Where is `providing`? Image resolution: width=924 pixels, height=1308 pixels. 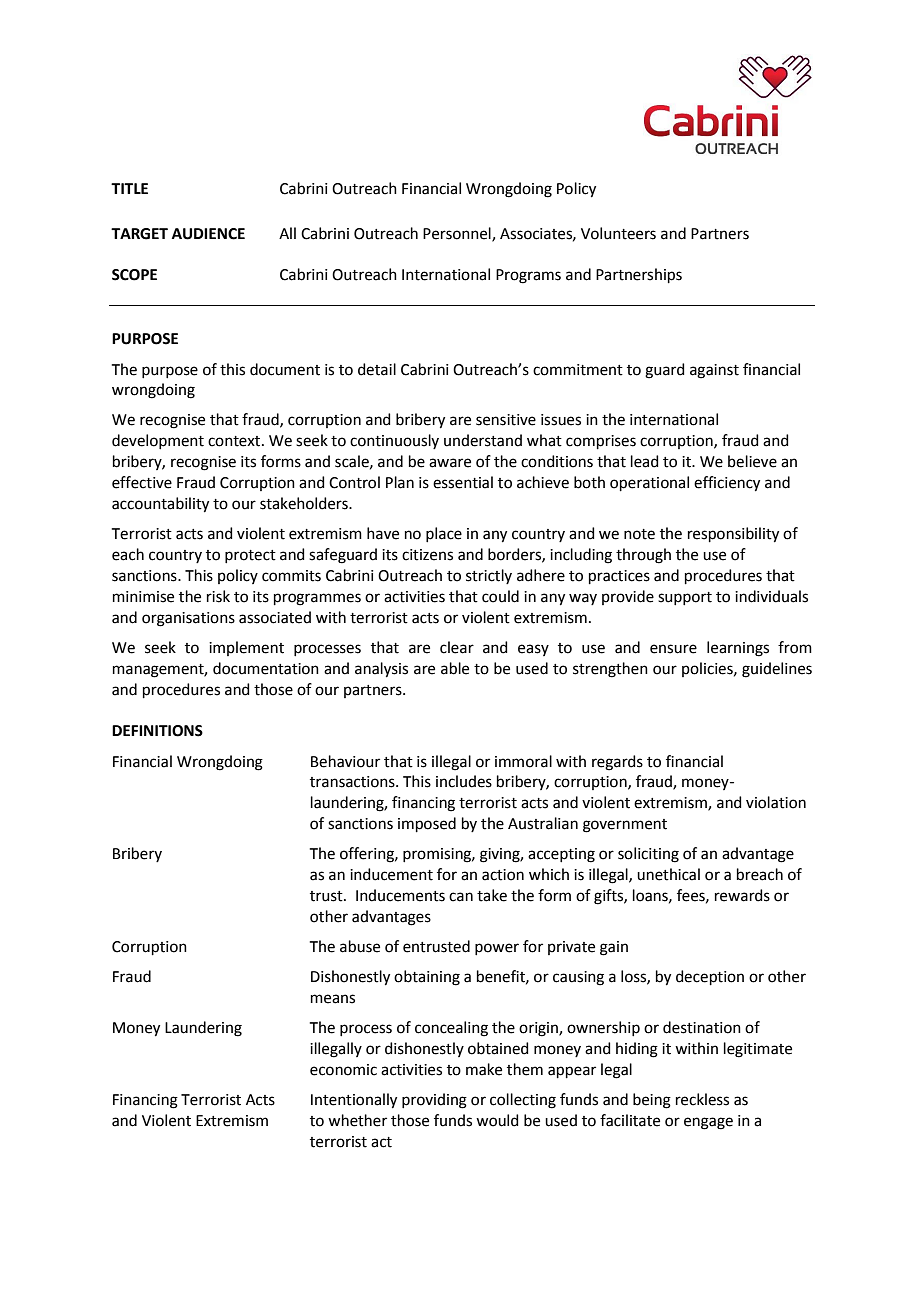 providing is located at coordinates (434, 1101).
